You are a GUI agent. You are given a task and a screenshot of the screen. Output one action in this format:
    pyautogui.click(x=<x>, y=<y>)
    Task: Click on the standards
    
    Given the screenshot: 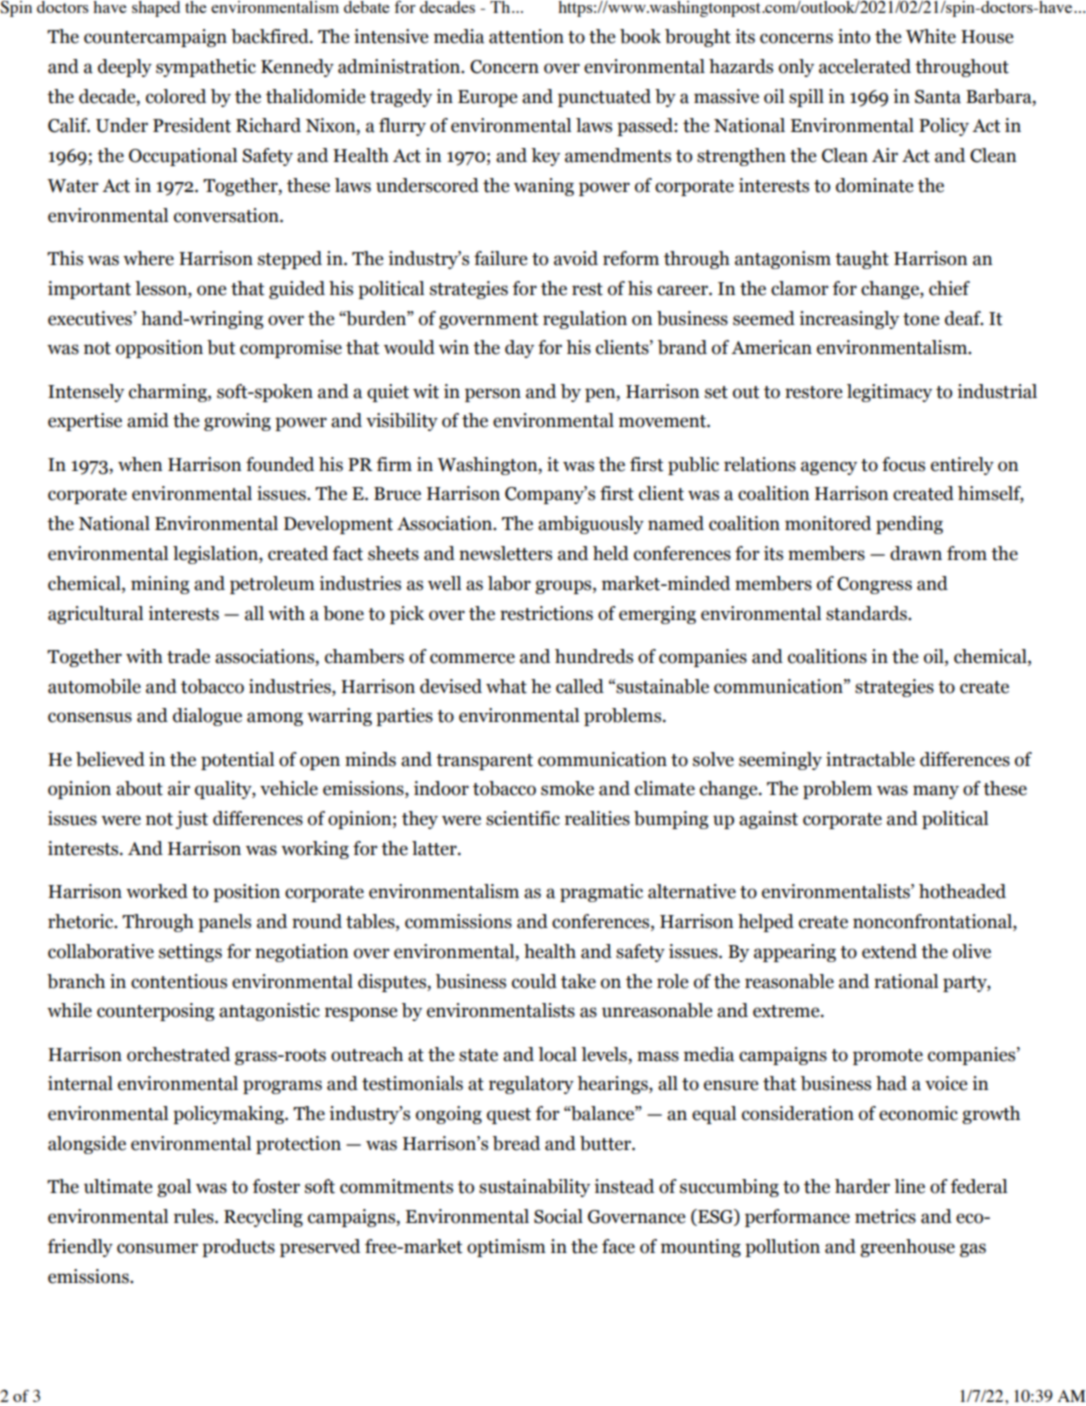 What is the action you would take?
    pyautogui.click(x=867, y=613)
